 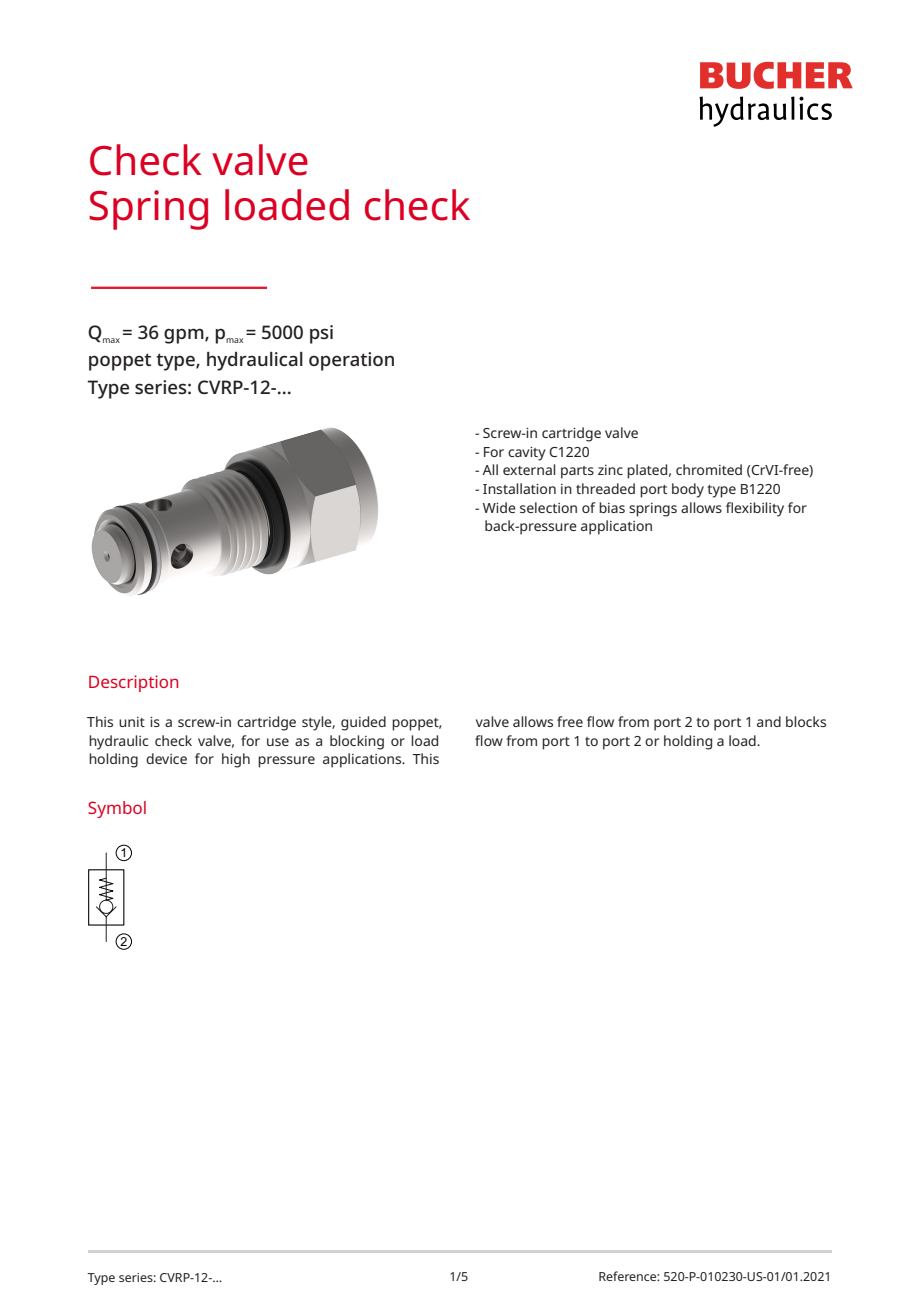 What do you see at coordinates (133, 683) in the page?
I see `Description` at bounding box center [133, 683].
